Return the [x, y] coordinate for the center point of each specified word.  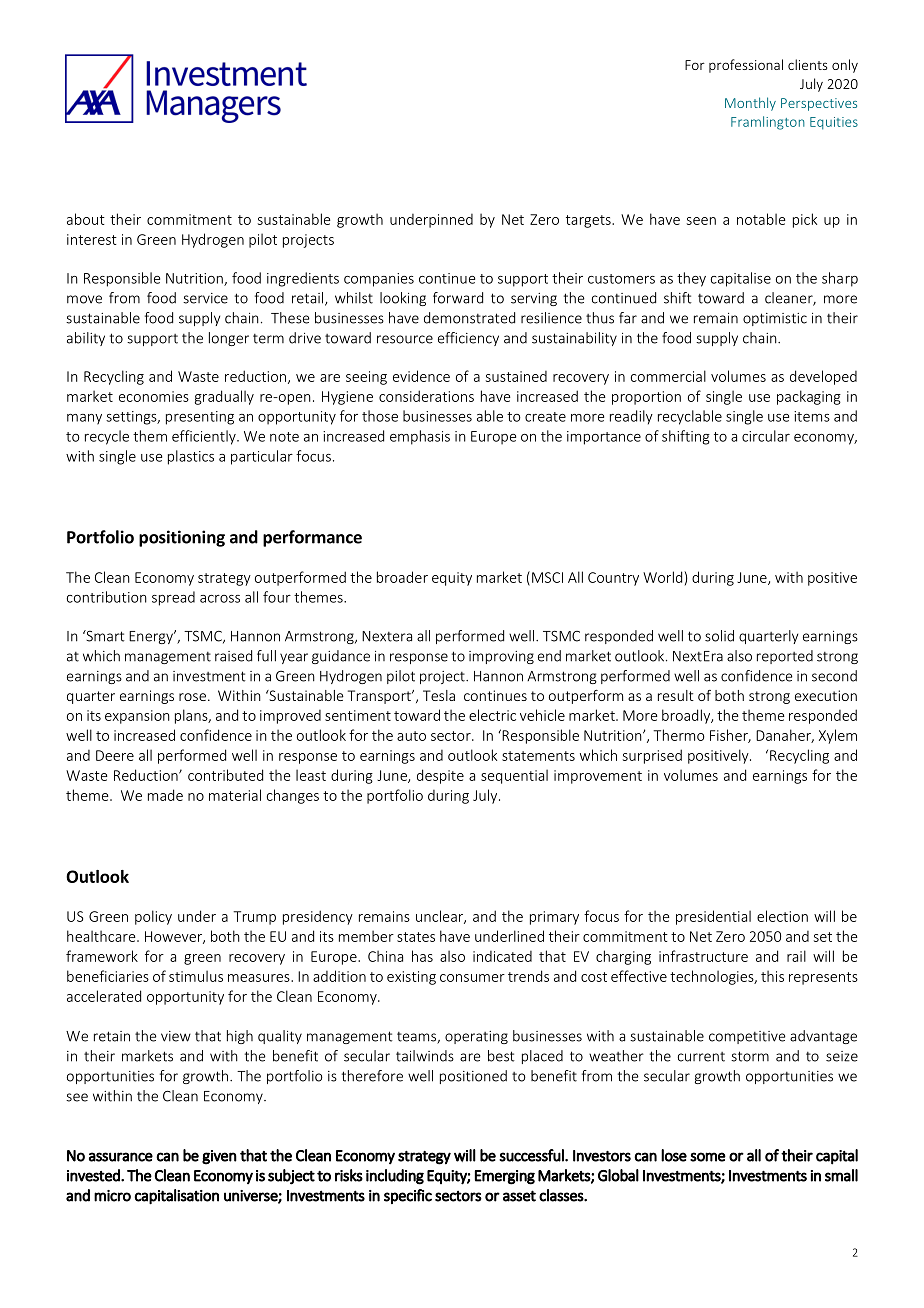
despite [440, 776]
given [219, 1157]
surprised [652, 756]
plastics [191, 457]
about [86, 219]
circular [766, 436]
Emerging [505, 1177]
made [165, 795]
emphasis [420, 437]
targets [589, 221]
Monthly [750, 104]
